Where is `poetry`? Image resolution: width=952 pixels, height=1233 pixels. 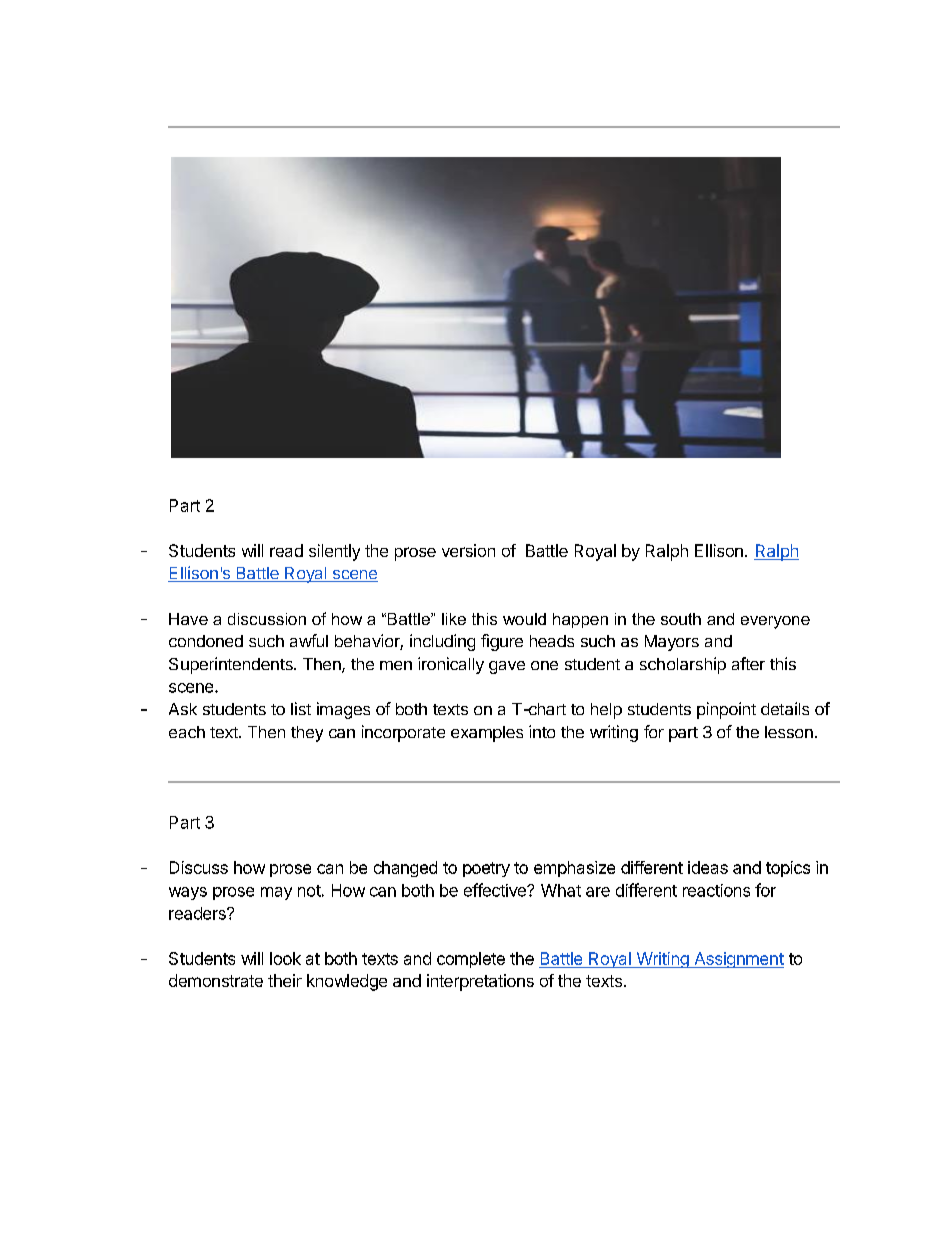
poetry is located at coordinates (486, 869).
